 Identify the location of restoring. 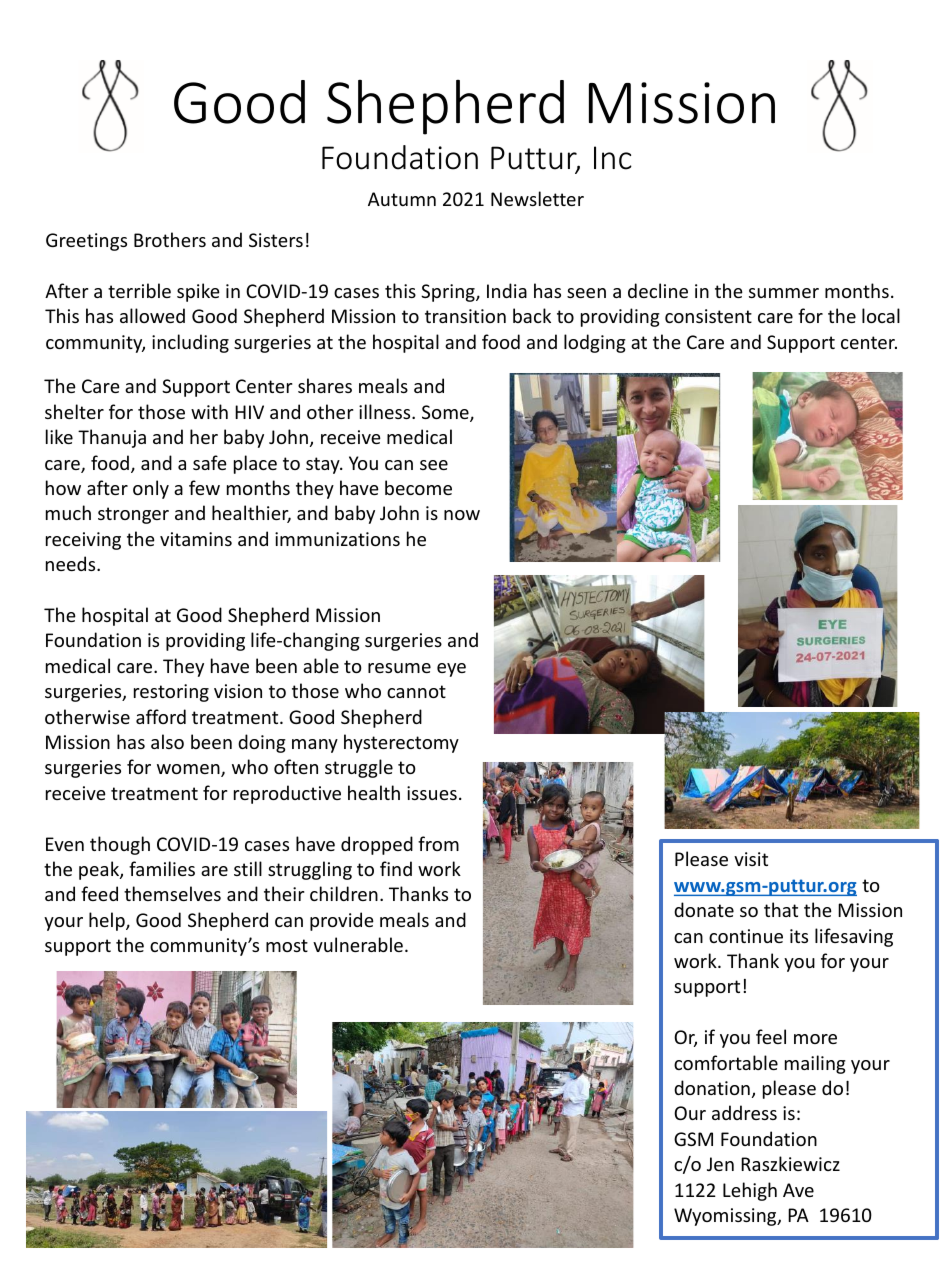
(171, 693).
